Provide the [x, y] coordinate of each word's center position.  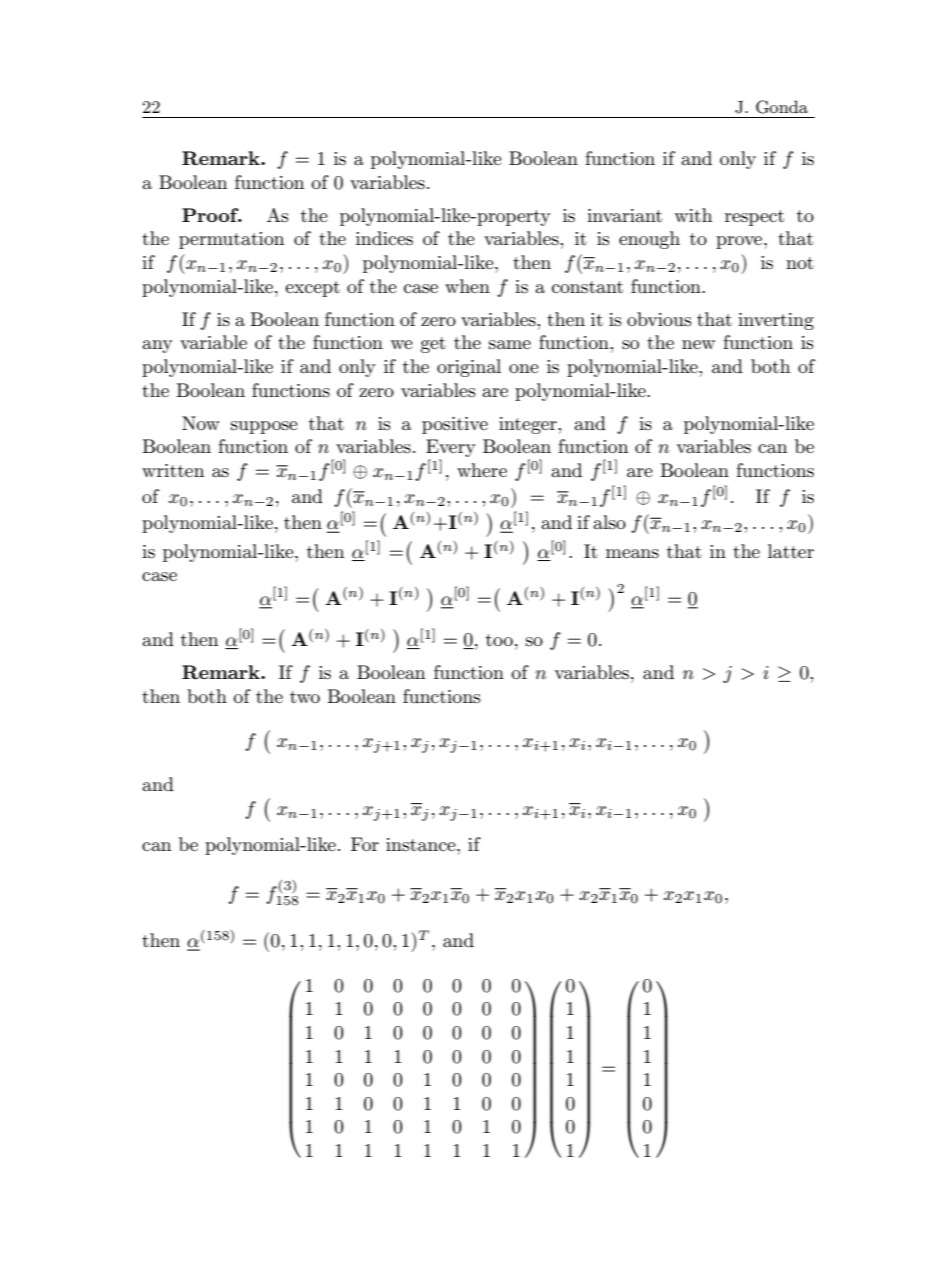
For [365, 844]
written [173, 470]
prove [740, 242]
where [482, 470]
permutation [231, 240]
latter [791, 551]
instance [422, 845]
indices [384, 238]
